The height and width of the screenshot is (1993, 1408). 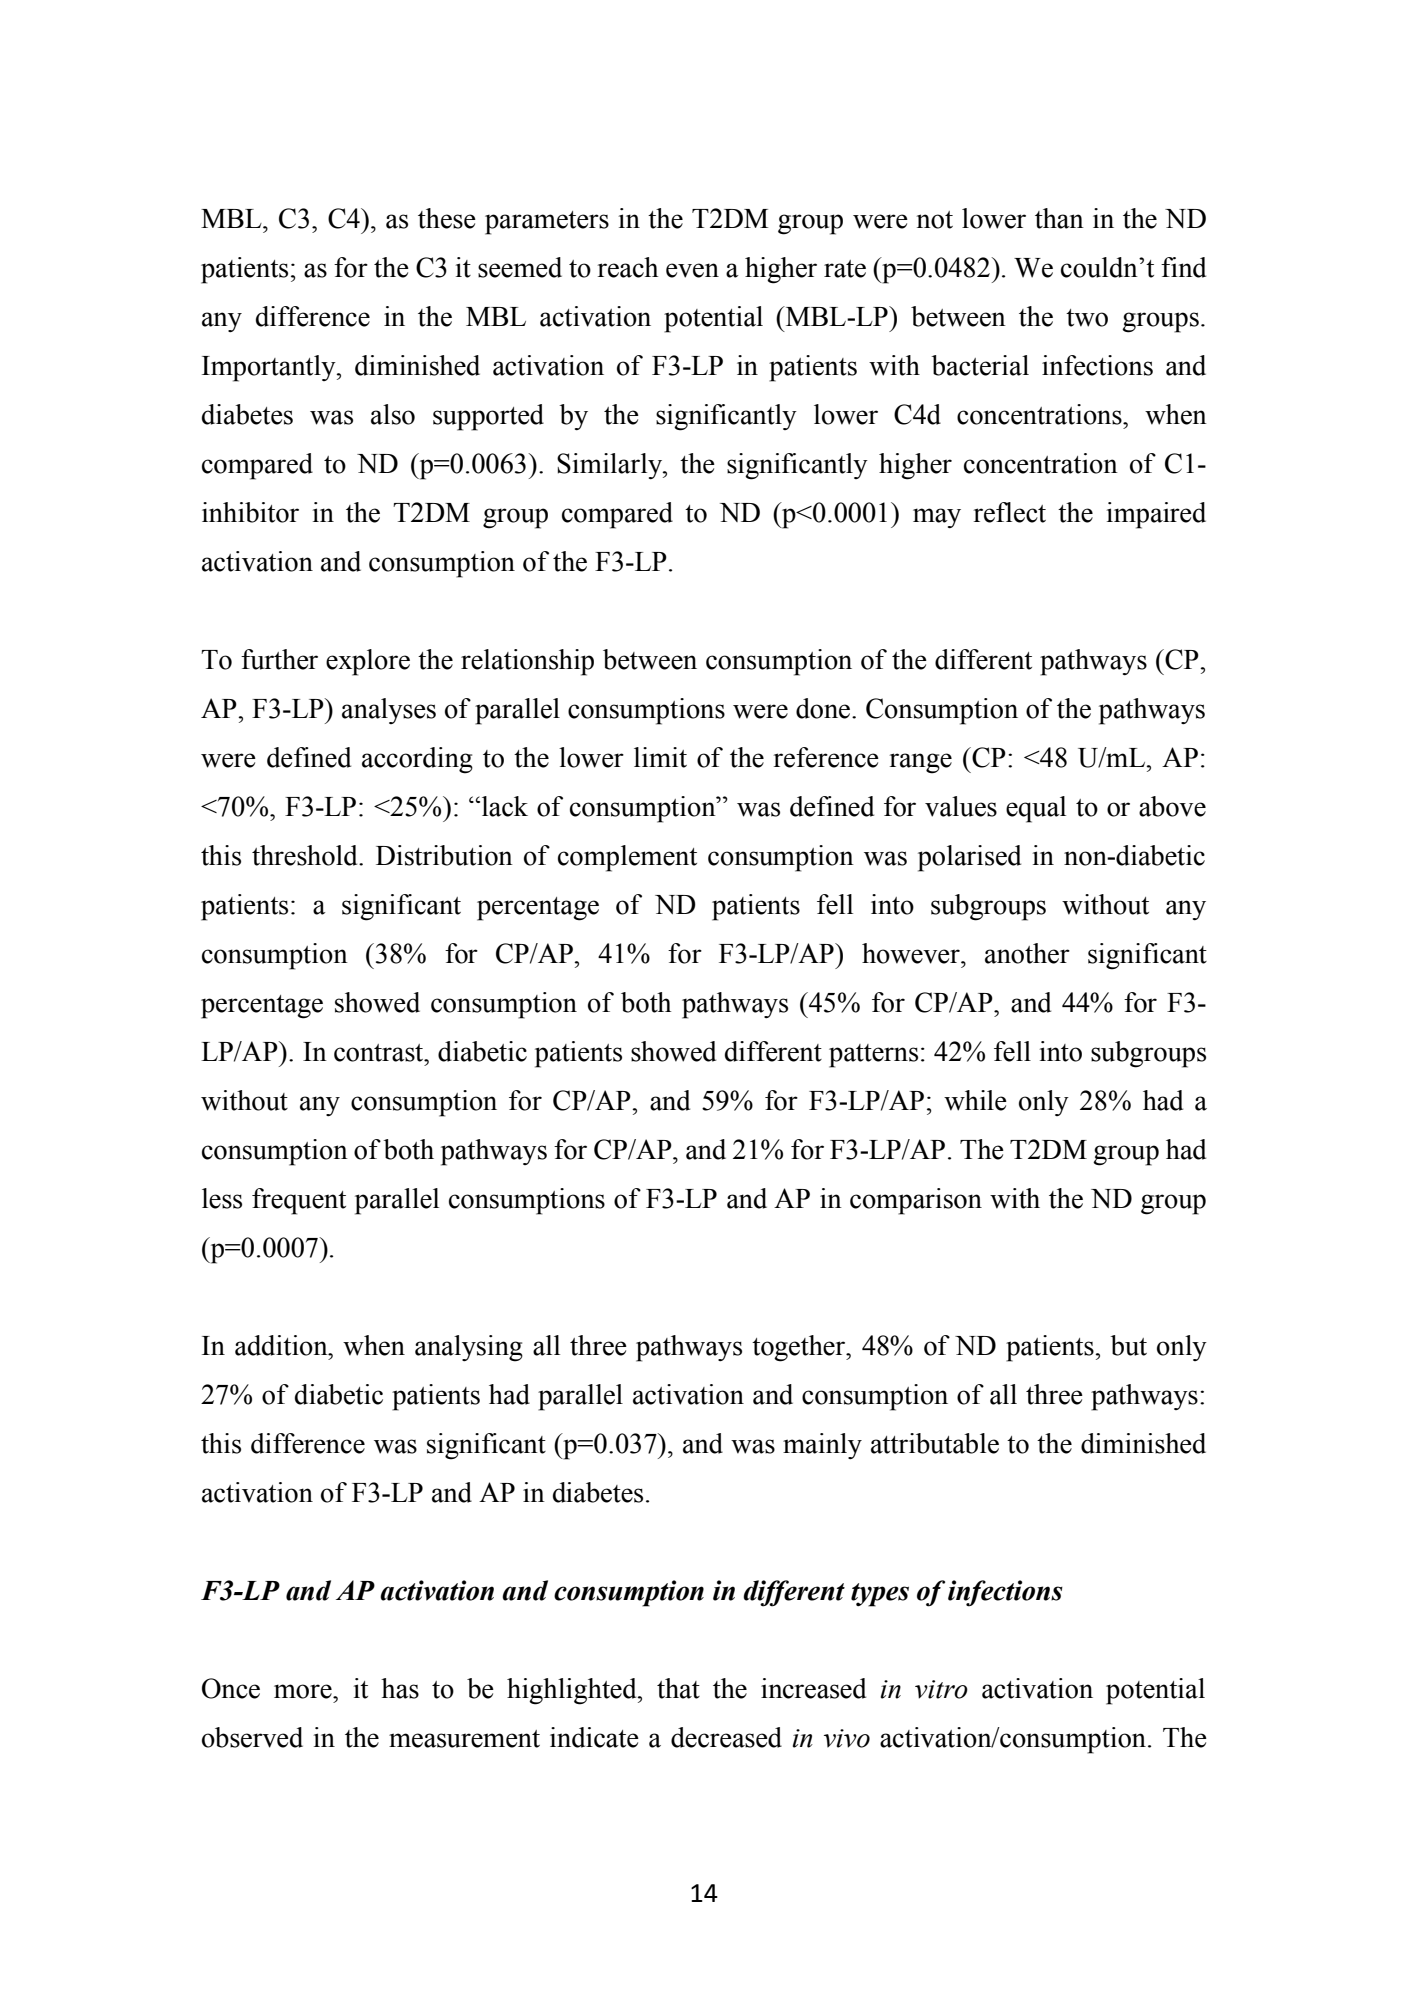 What do you see at coordinates (822, 1446) in the screenshot?
I see `mainly` at bounding box center [822, 1446].
